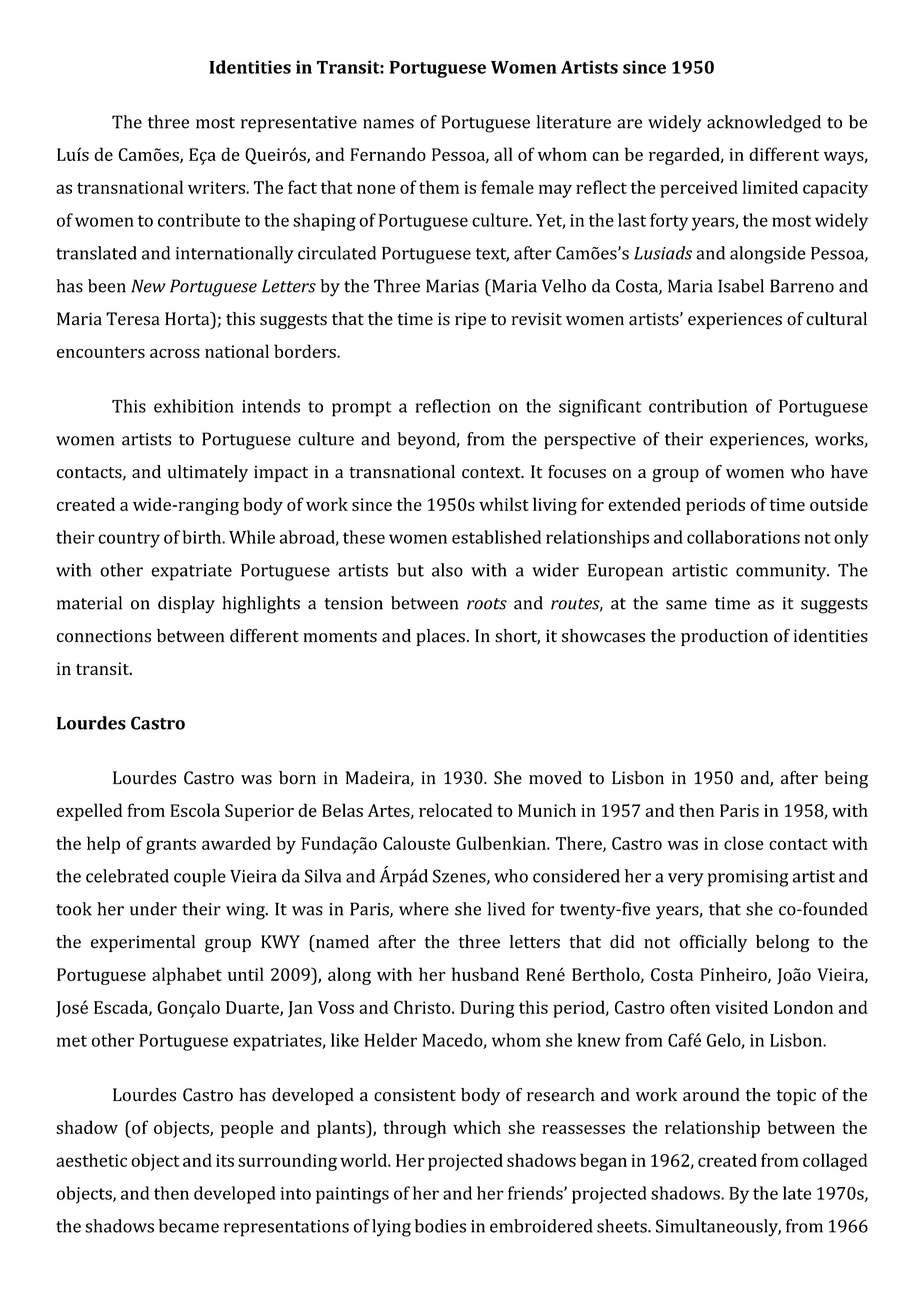 This document has height=1309, width=924. I want to click on production, so click(724, 637).
